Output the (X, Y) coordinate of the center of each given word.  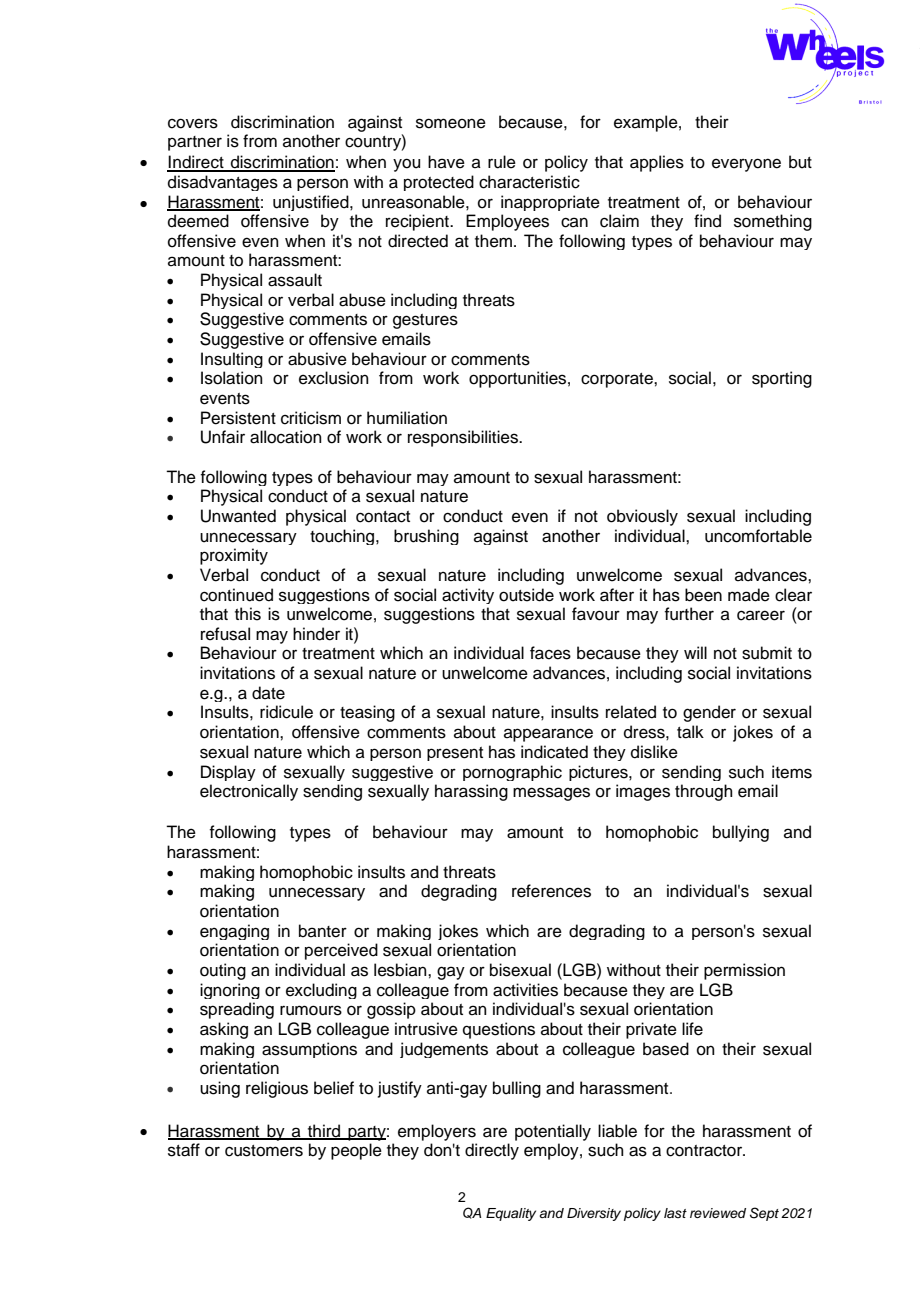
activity (468, 596)
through (704, 792)
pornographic (512, 773)
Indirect (196, 163)
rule (502, 162)
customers (264, 1151)
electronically (249, 792)
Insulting (232, 360)
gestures (425, 321)
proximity (234, 556)
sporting (782, 379)
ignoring (230, 991)
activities (525, 990)
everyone (746, 165)
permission (744, 971)
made (749, 595)
